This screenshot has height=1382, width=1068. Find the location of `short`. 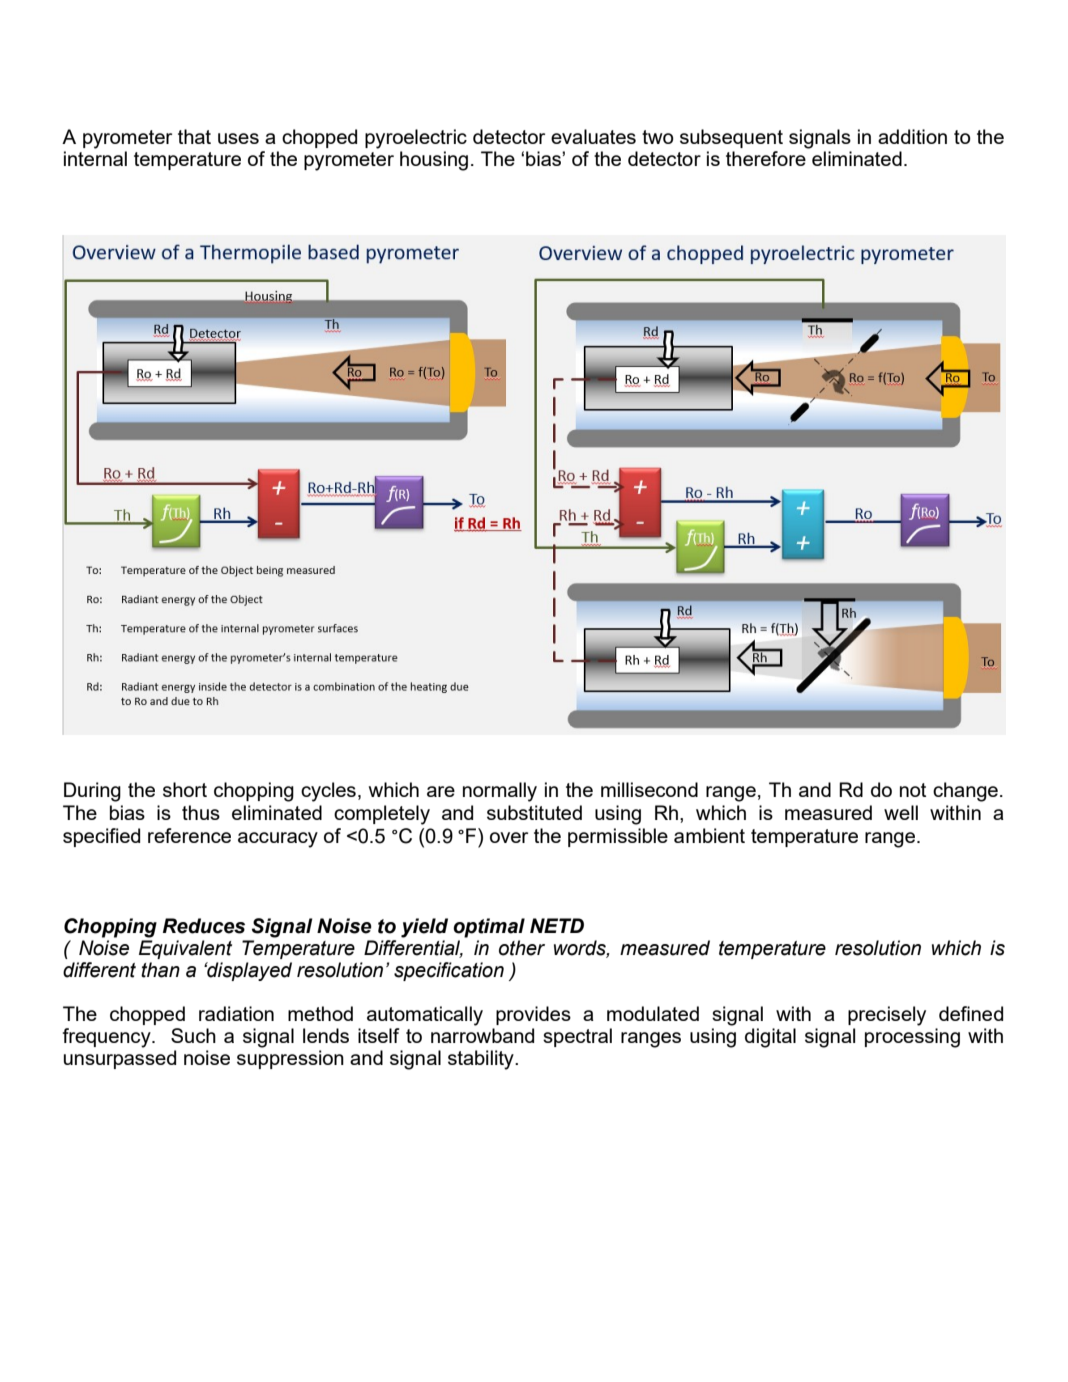

short is located at coordinates (185, 789).
